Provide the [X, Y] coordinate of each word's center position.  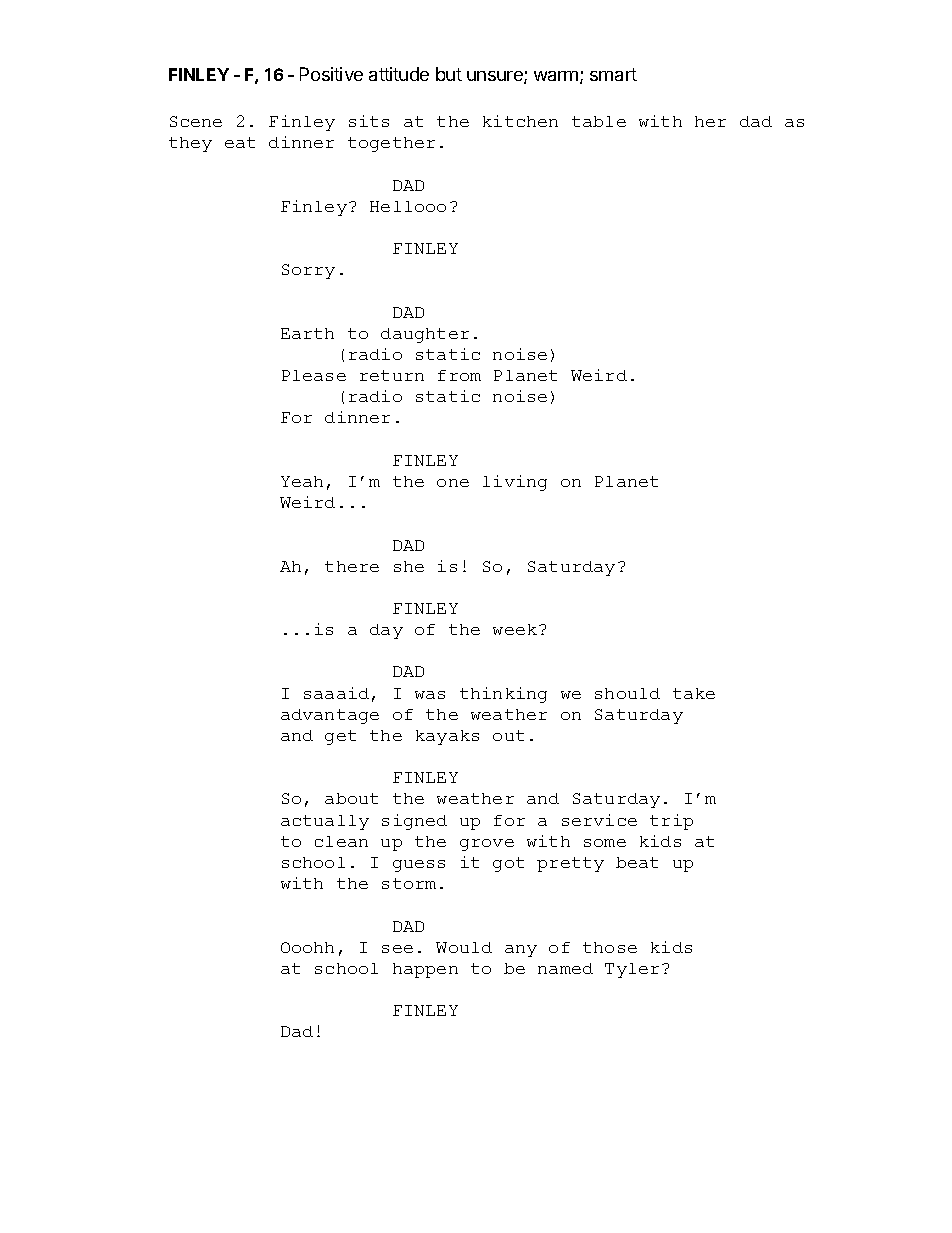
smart [613, 74]
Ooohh [307, 947]
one [453, 483]
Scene [196, 121]
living [515, 483]
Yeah [302, 481]
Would [464, 947]
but [449, 74]
